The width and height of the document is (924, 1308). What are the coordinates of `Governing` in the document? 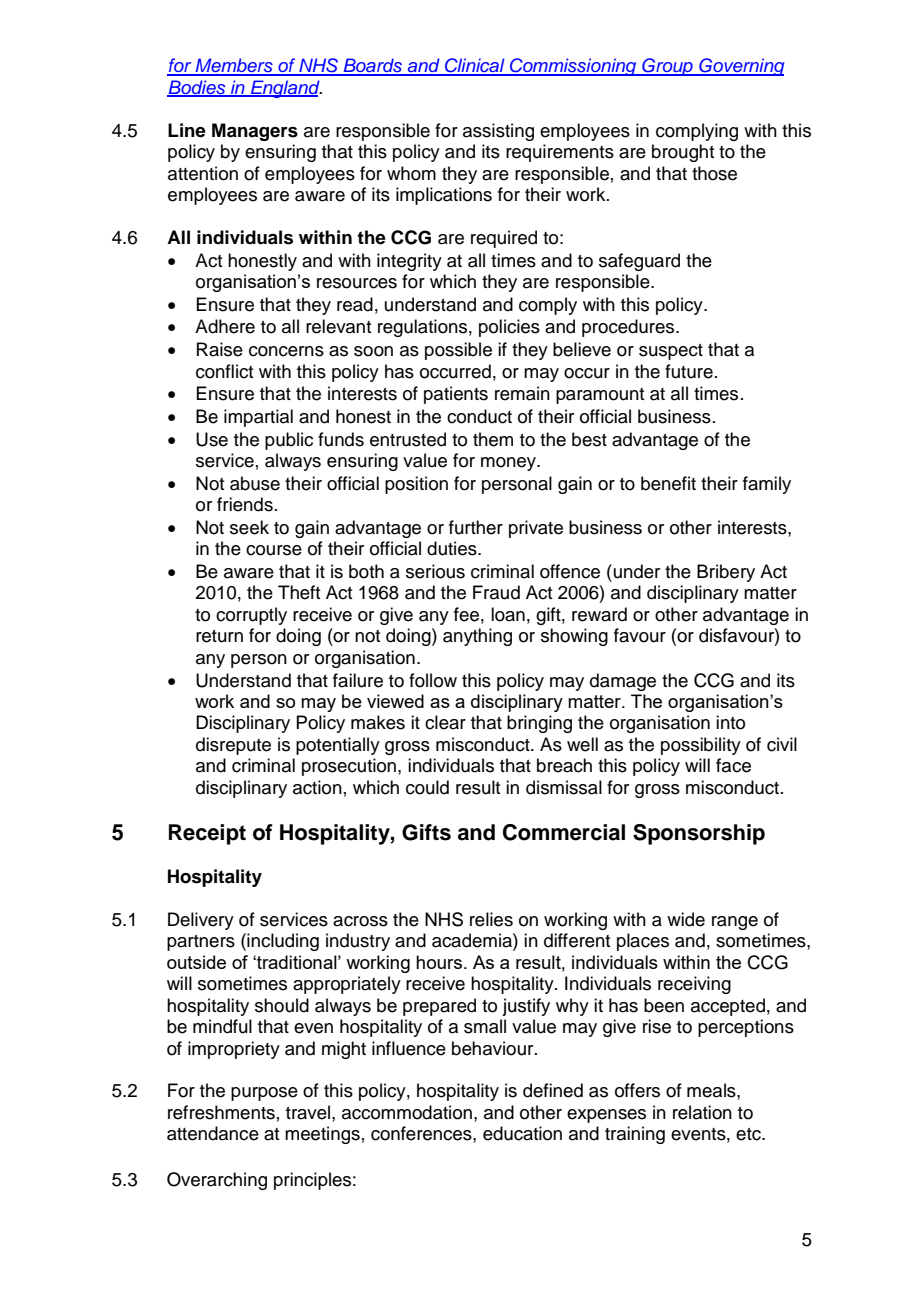 It's located at (740, 67).
